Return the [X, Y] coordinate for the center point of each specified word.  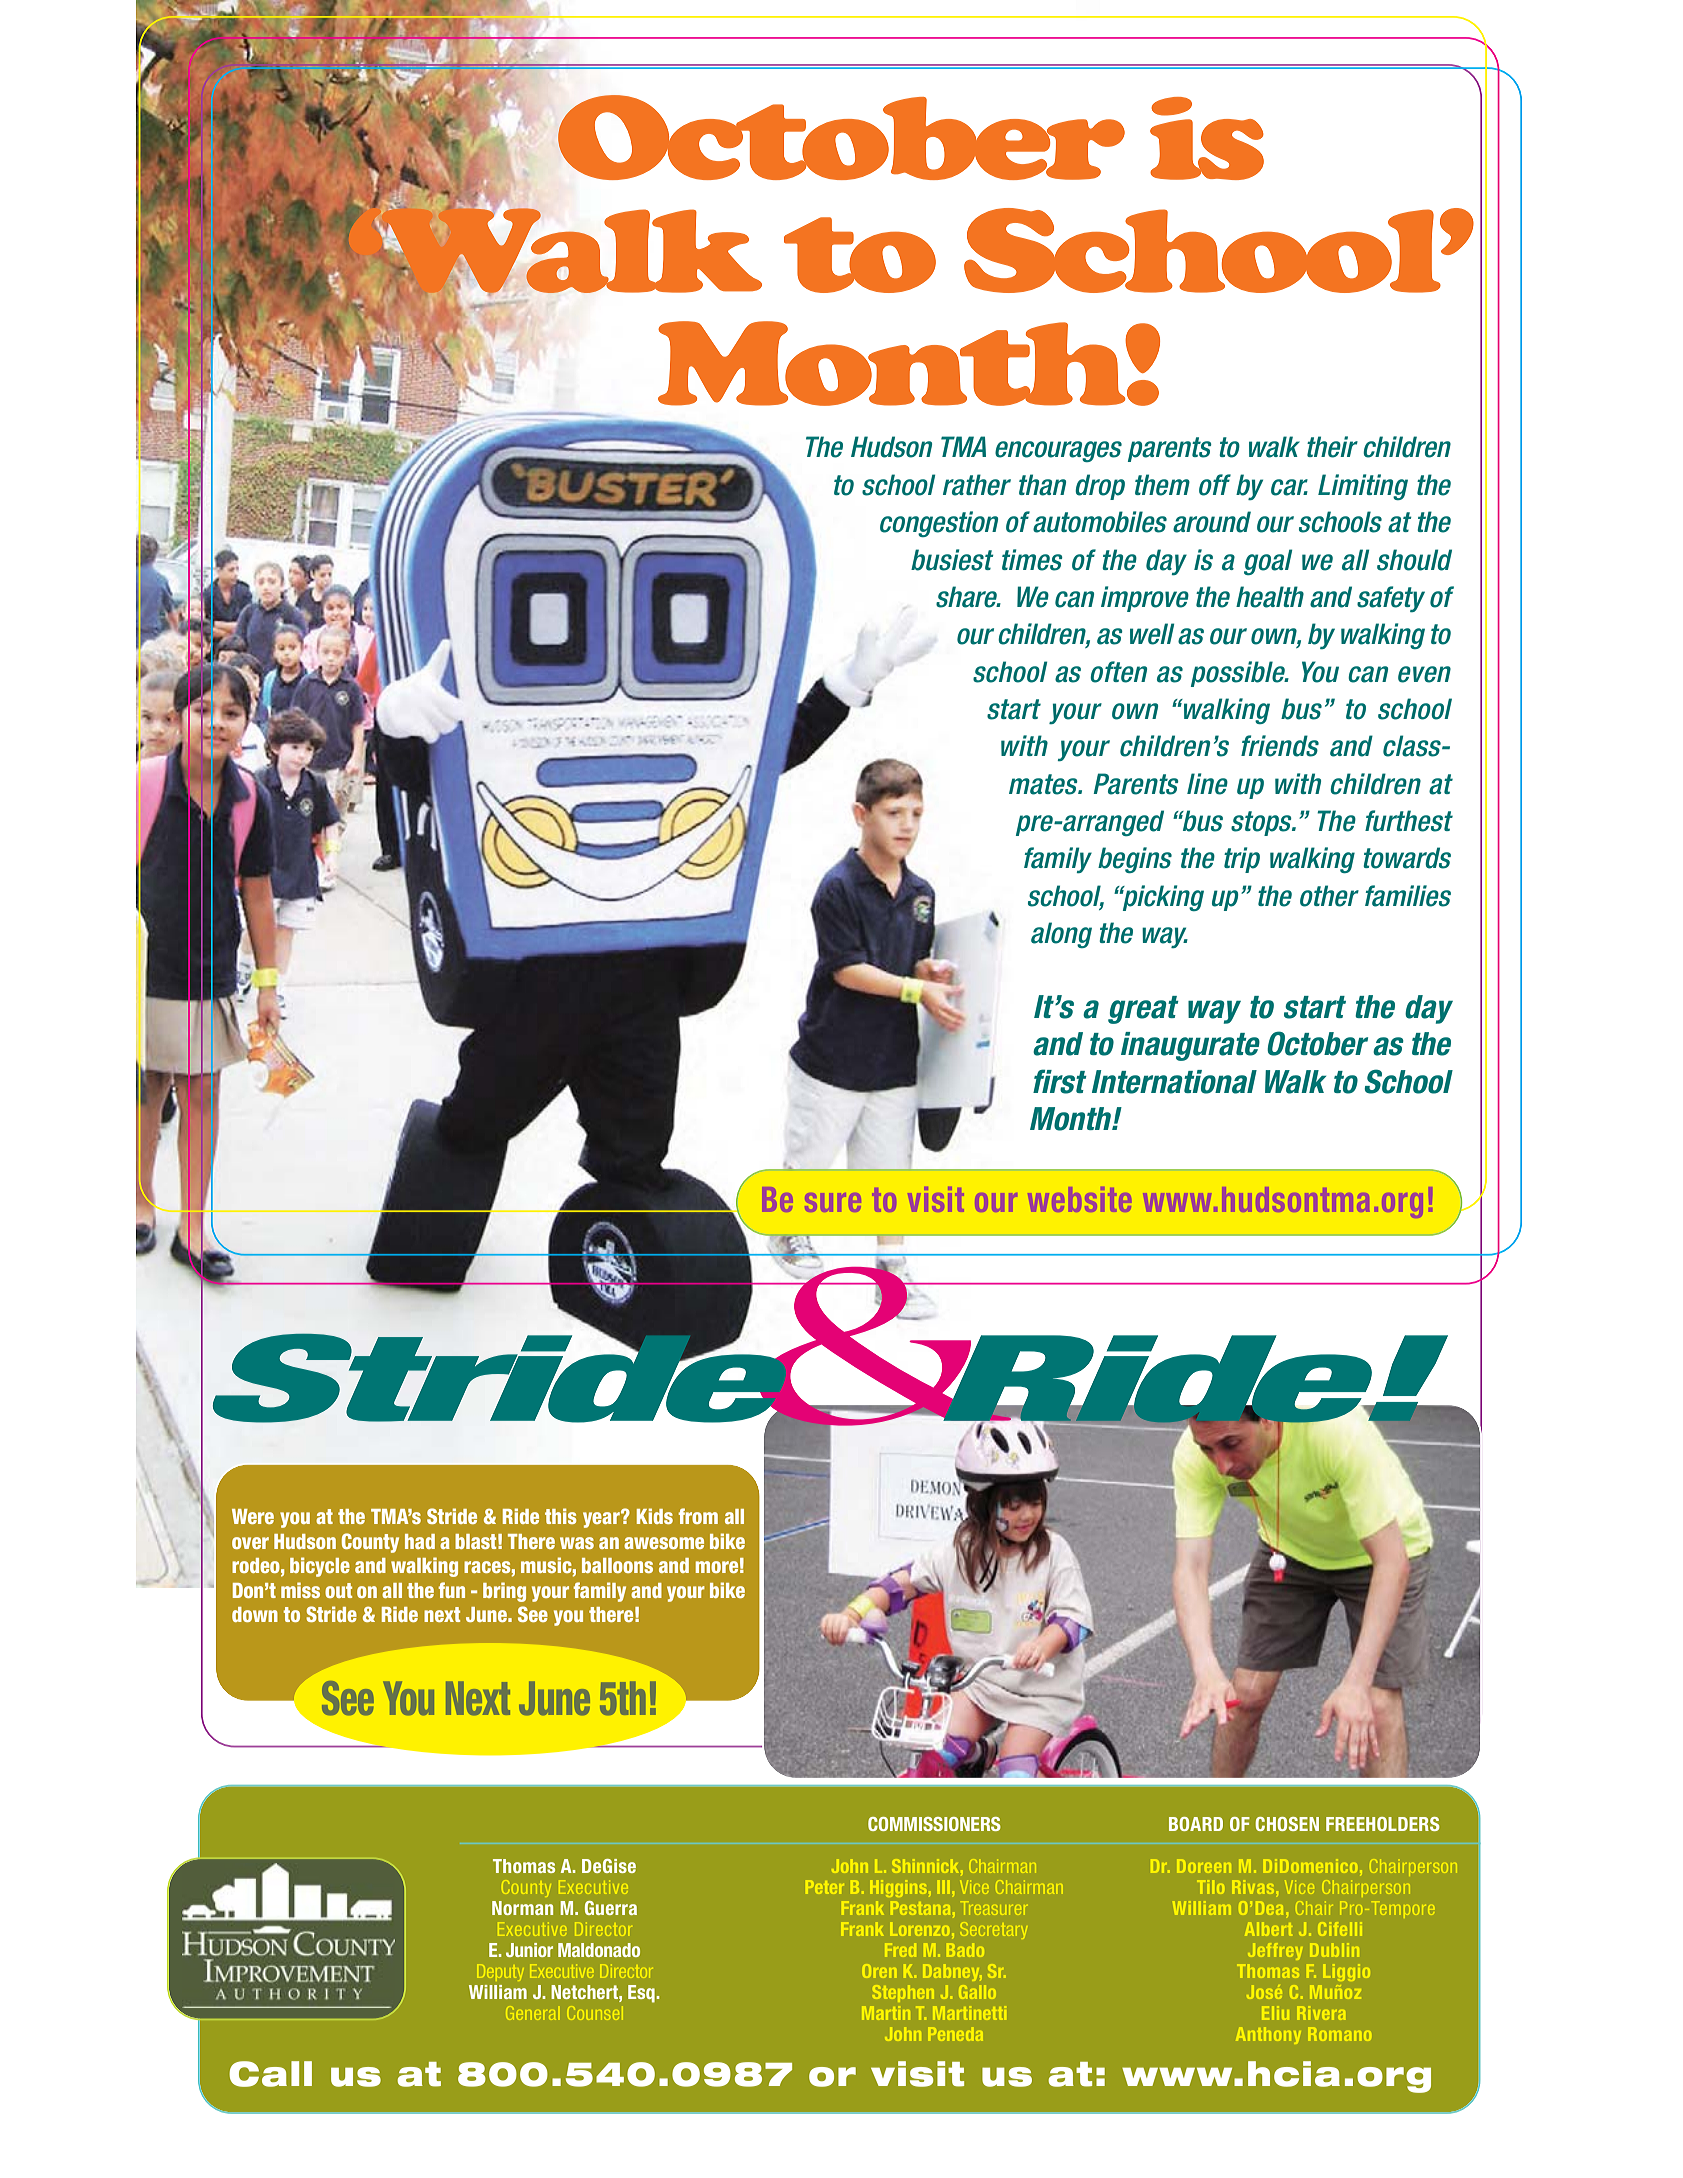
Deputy [501, 1972]
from [698, 1516]
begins [1135, 860]
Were [253, 1516]
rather [977, 485]
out [338, 1590]
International [1174, 1082]
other [1329, 896]
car [1289, 487]
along [1061, 935]
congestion [939, 524]
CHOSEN [1287, 1824]
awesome [664, 1543]
